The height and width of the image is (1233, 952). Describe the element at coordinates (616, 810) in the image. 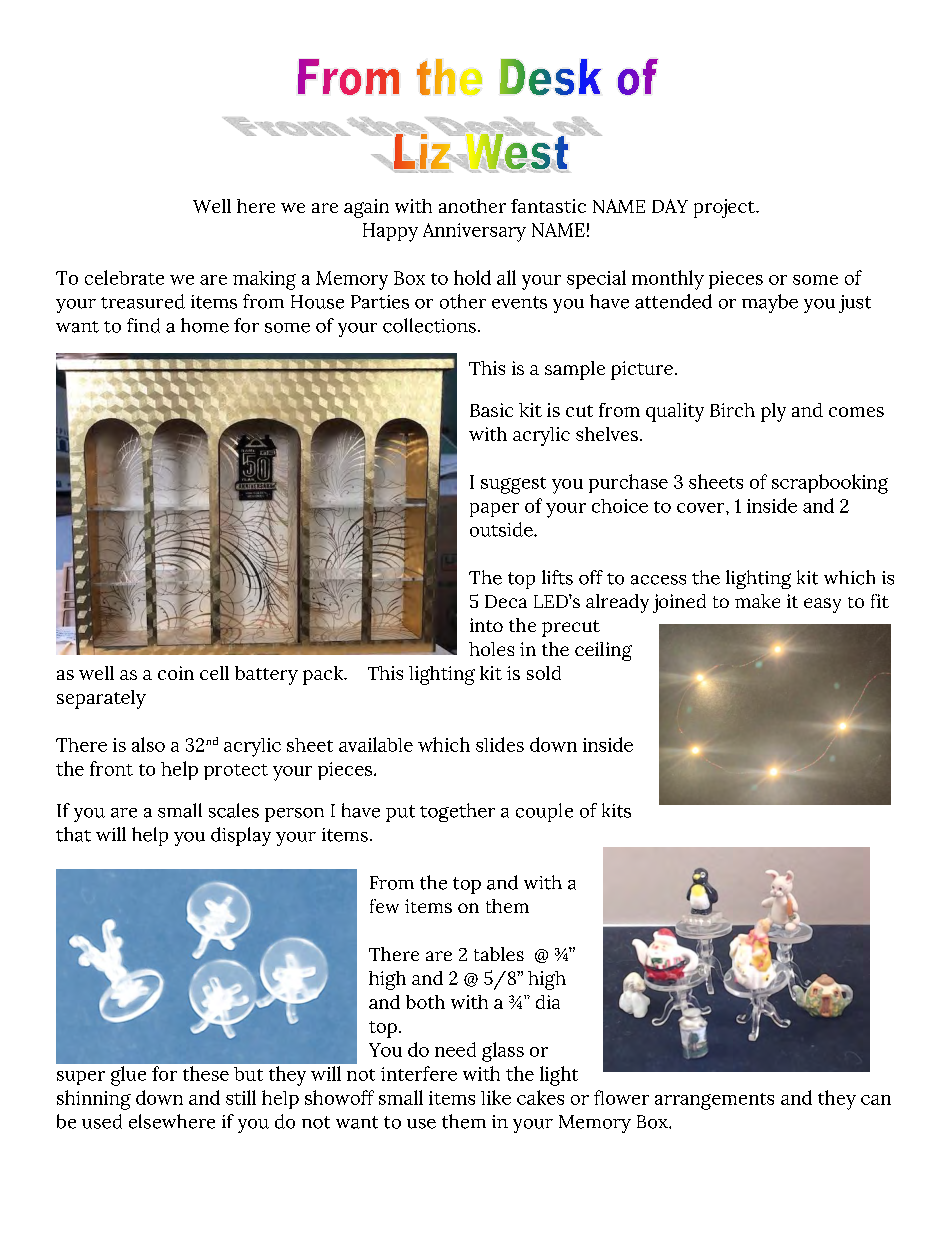

I see `kits` at that location.
